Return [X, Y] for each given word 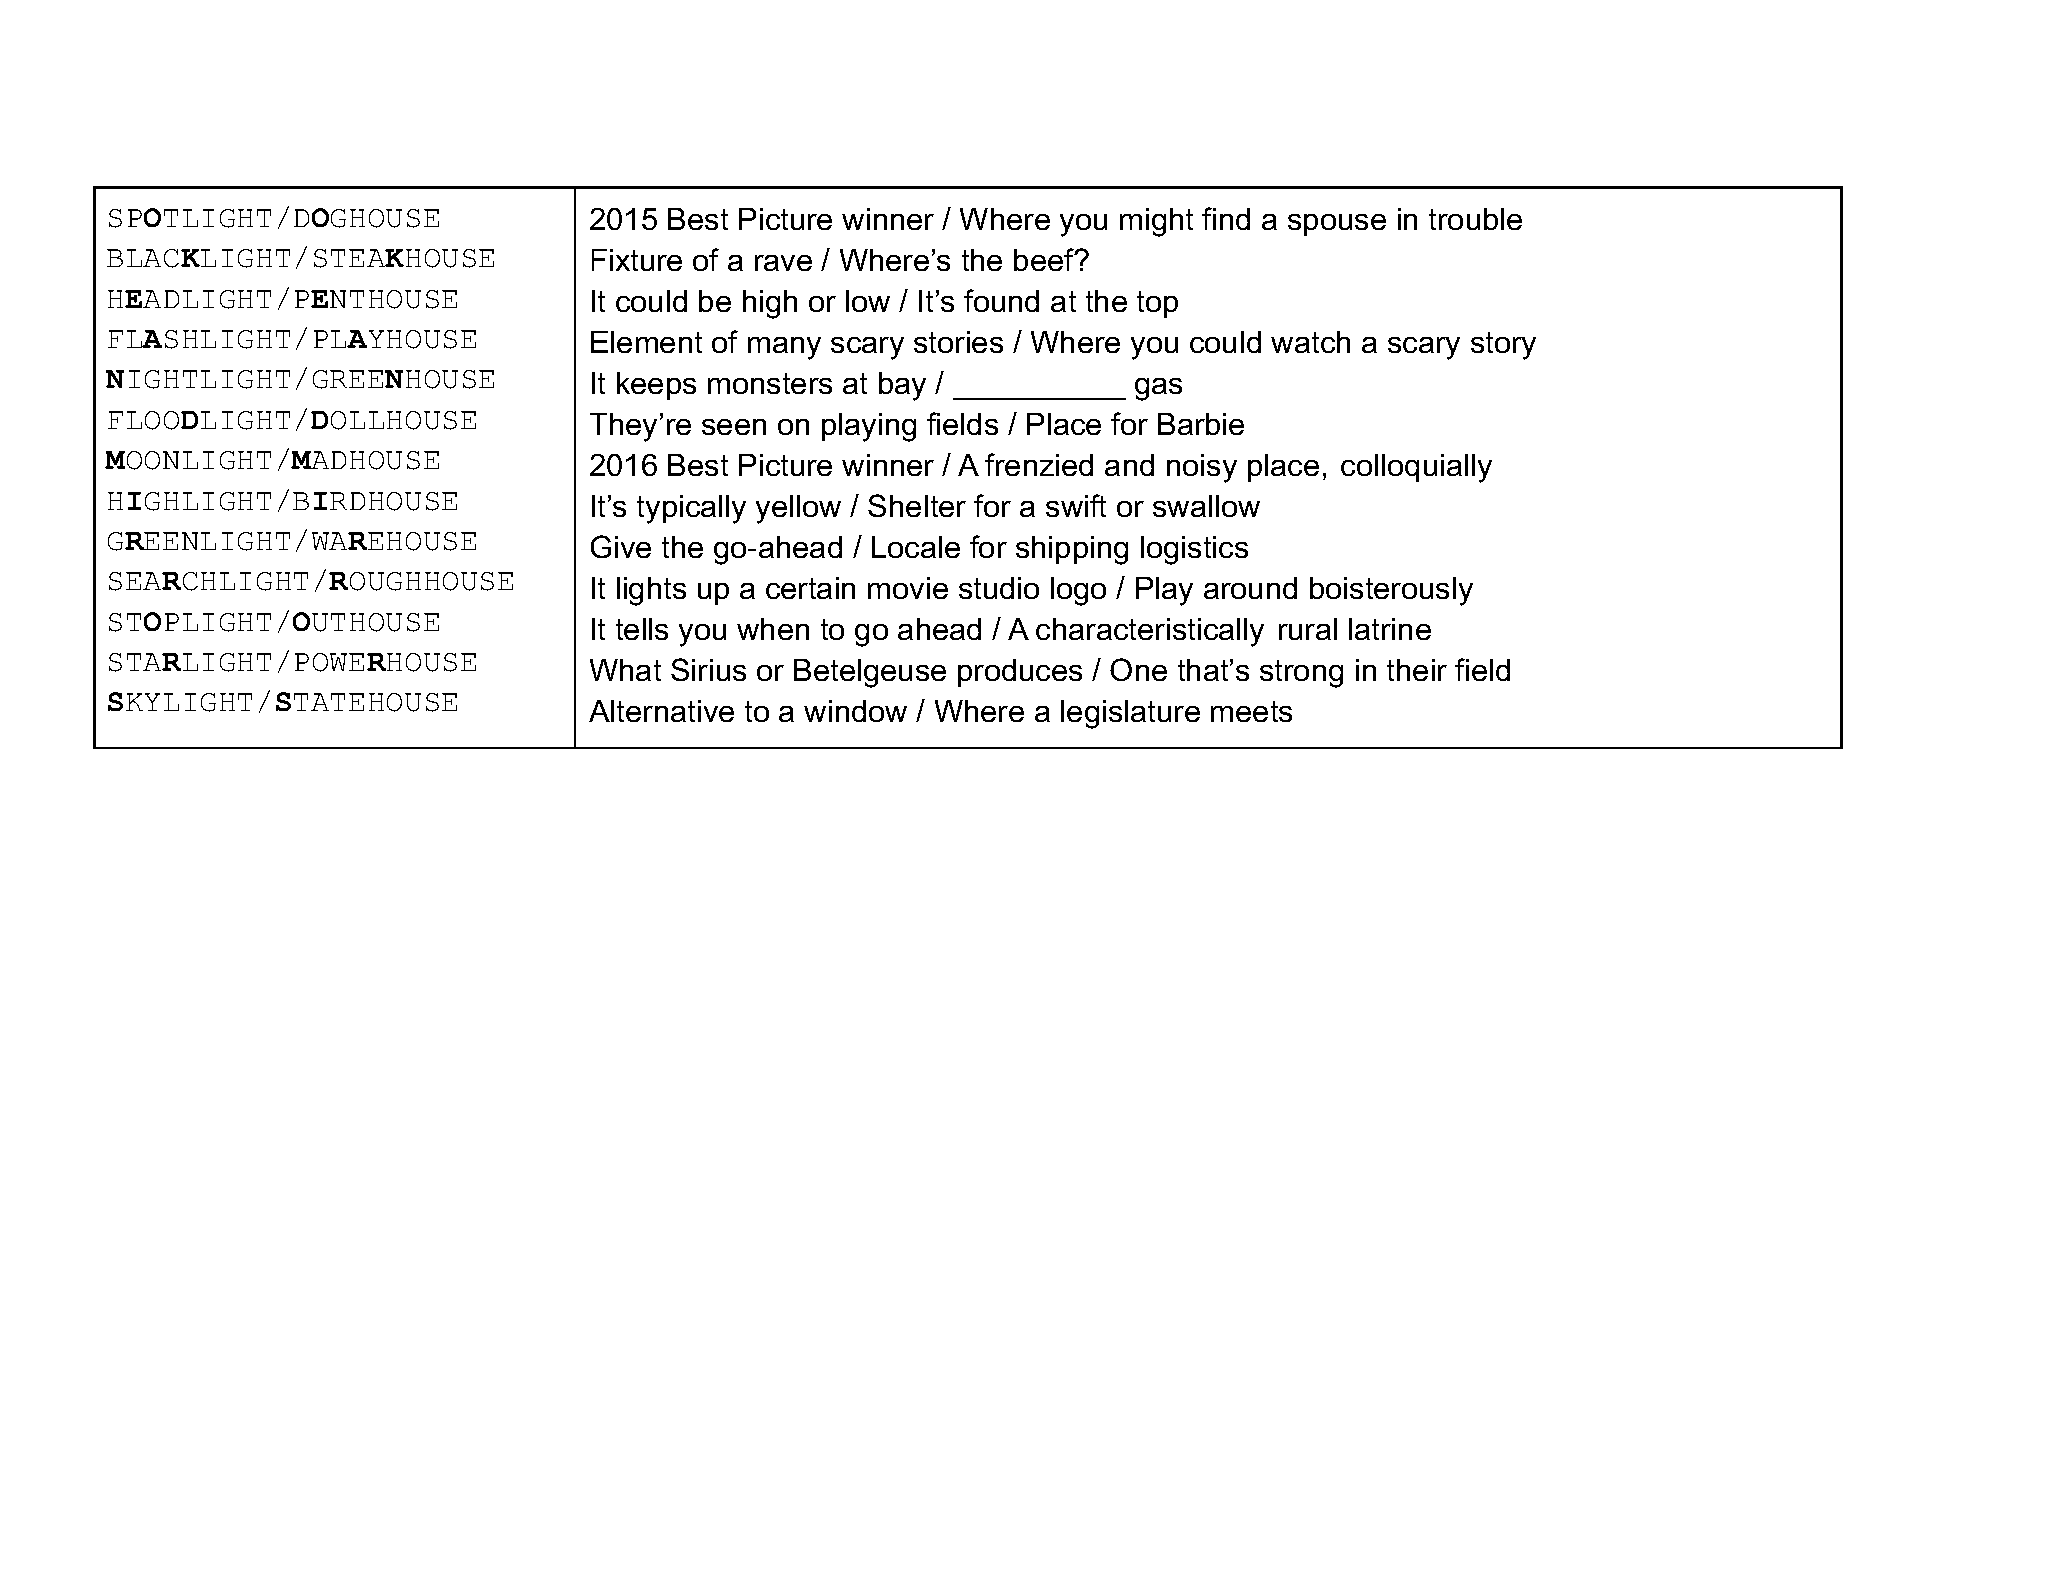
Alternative [661, 711]
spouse [1337, 225]
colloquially [1416, 468]
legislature [1130, 714]
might [1156, 222]
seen [734, 427]
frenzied [1039, 464]
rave [783, 263]
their [1417, 670]
